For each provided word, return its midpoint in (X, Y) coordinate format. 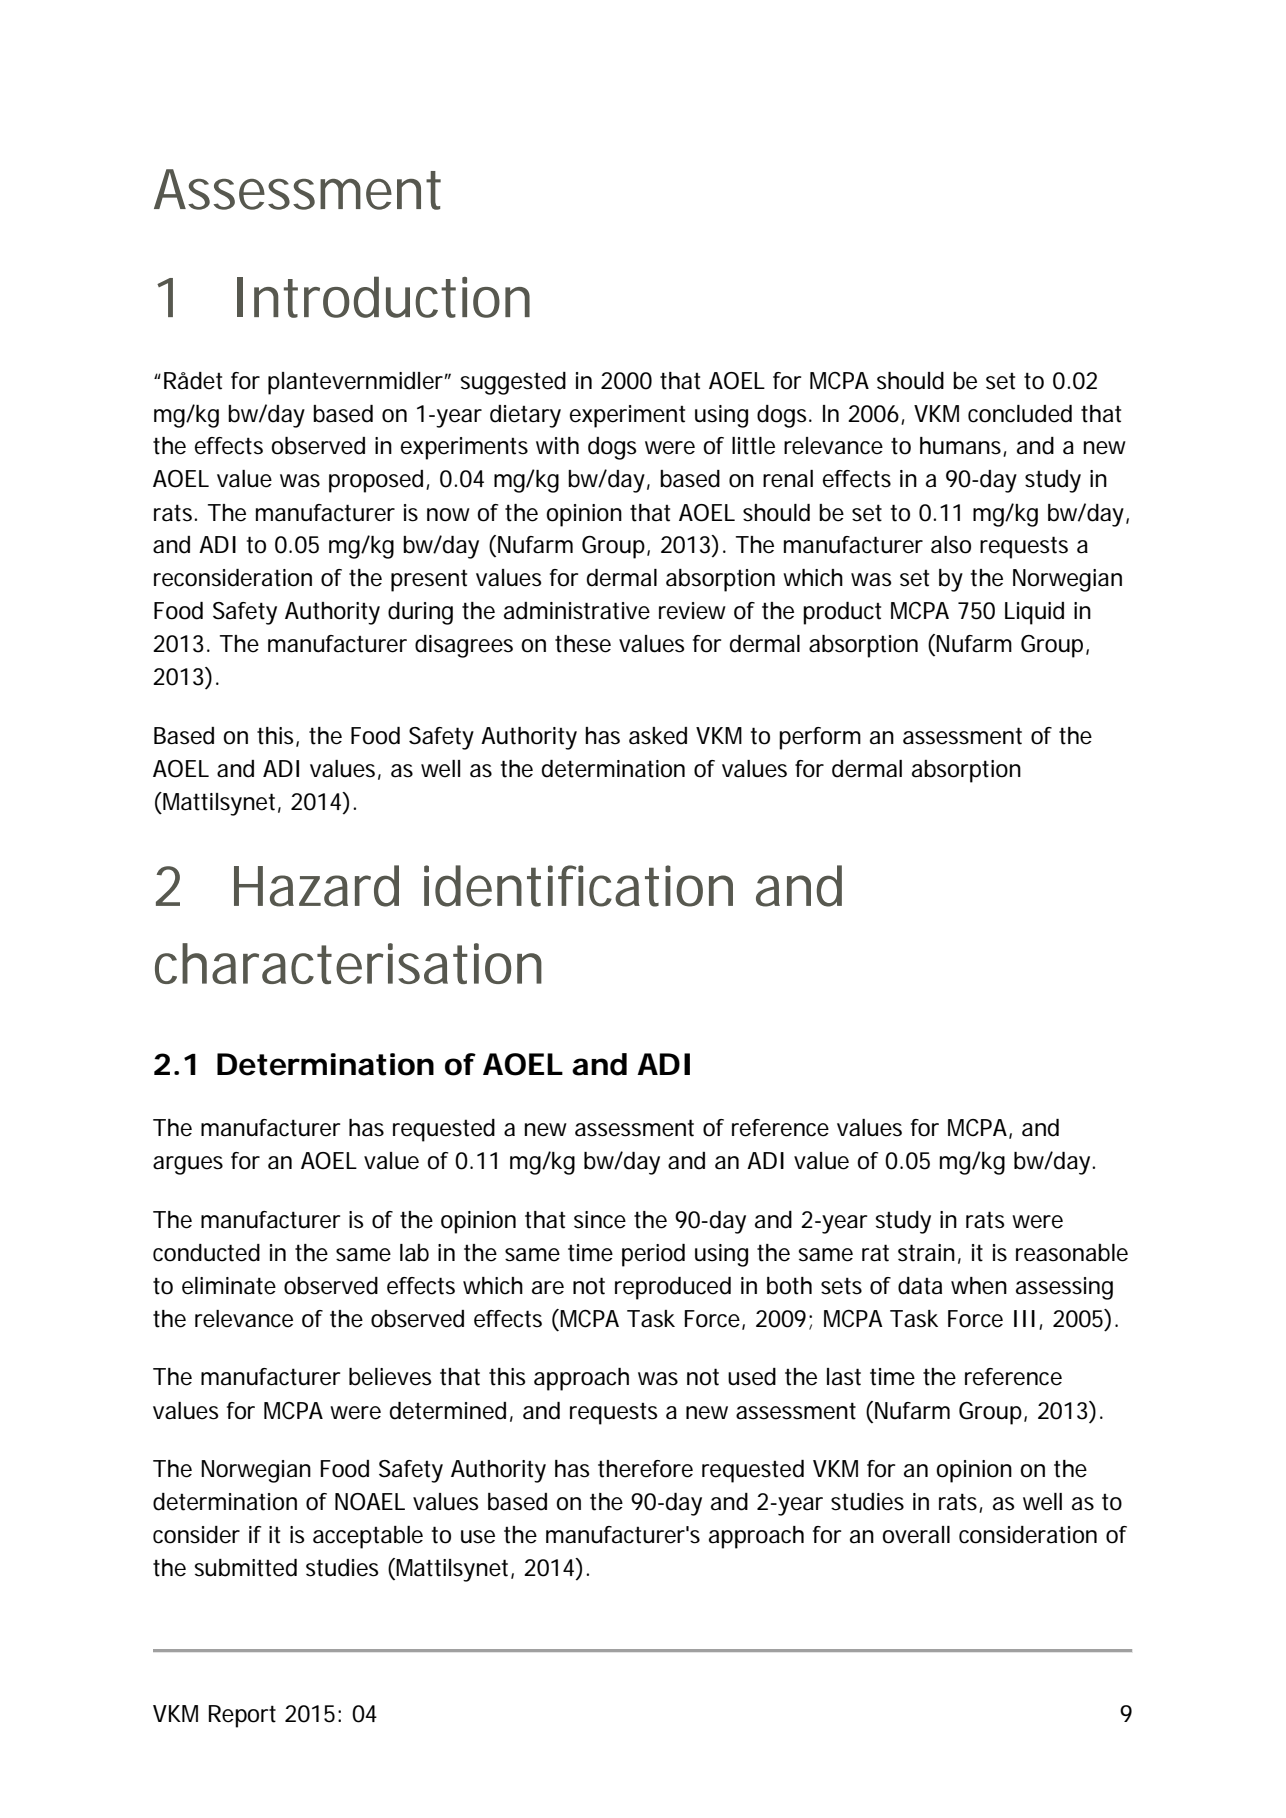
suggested (513, 383)
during (420, 613)
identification (578, 886)
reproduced (673, 1288)
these (583, 644)
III (1024, 1318)
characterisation (348, 963)
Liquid (1034, 613)
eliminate (229, 1286)
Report (242, 1716)
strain (926, 1253)
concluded (1020, 414)
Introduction (383, 297)
